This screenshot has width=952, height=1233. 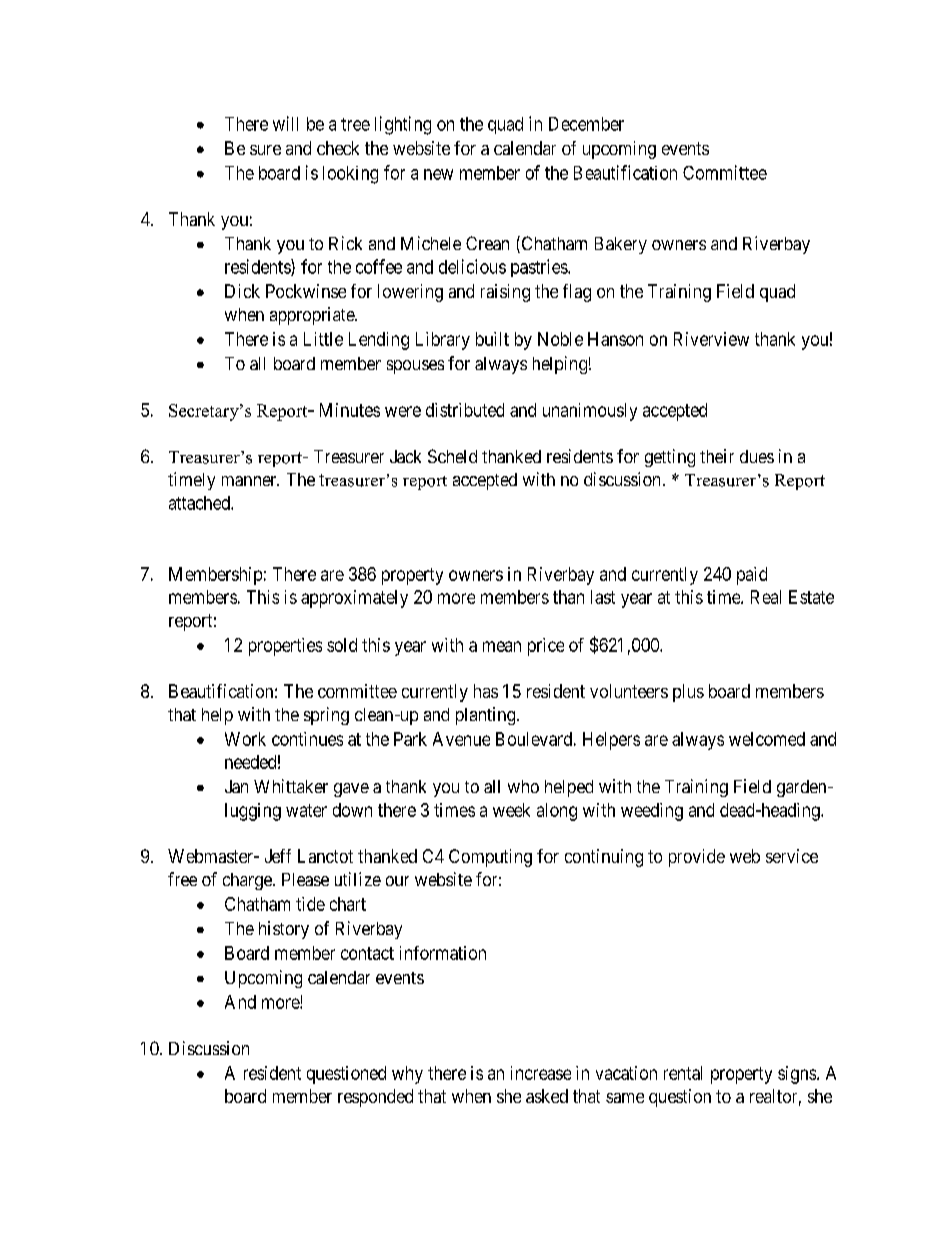 What do you see at coordinates (375, 1098) in the screenshot?
I see `responded` at bounding box center [375, 1098].
